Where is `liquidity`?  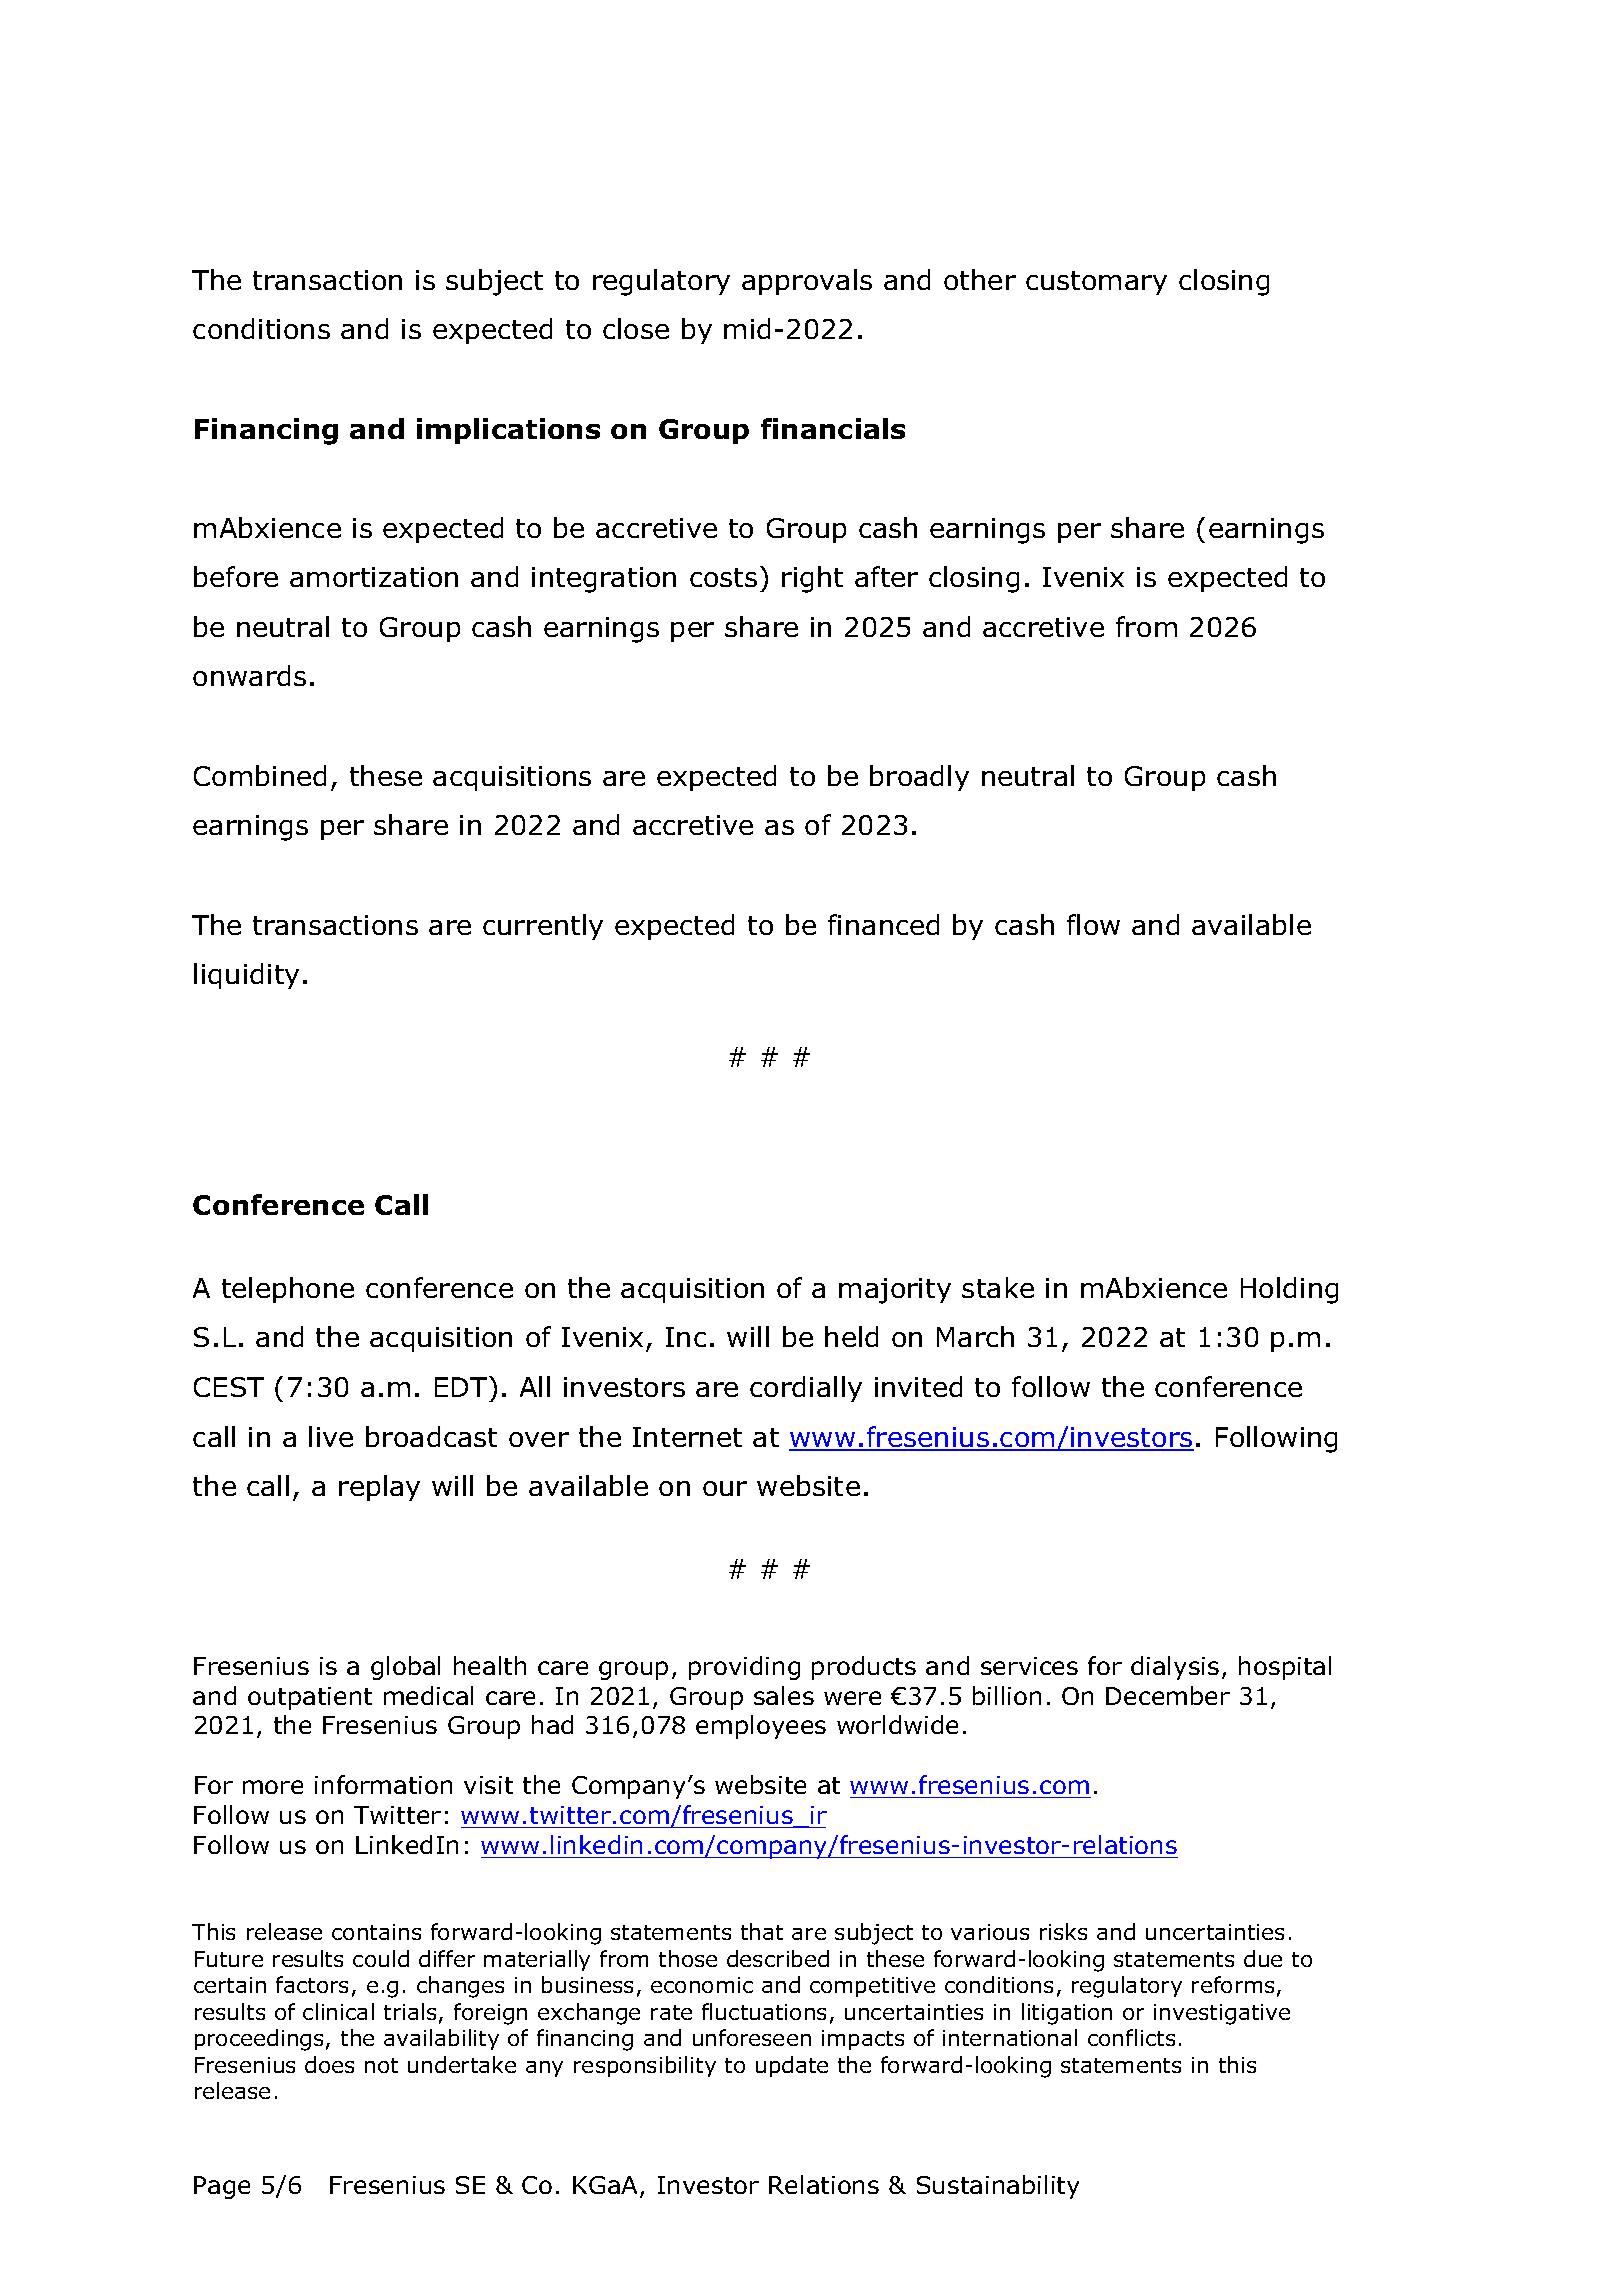
liquidity is located at coordinates (246, 976).
